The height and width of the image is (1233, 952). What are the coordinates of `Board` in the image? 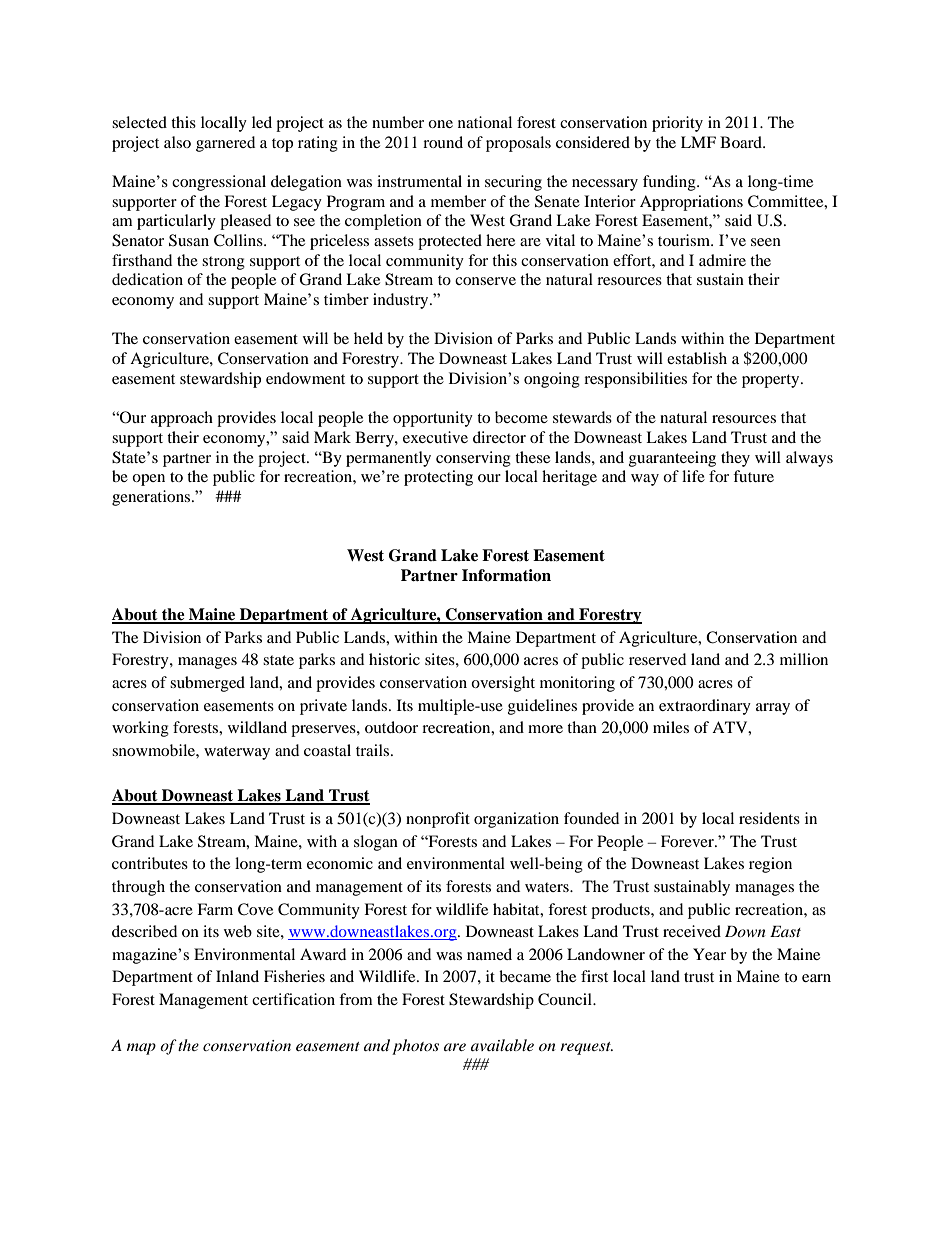 It's located at (742, 142).
